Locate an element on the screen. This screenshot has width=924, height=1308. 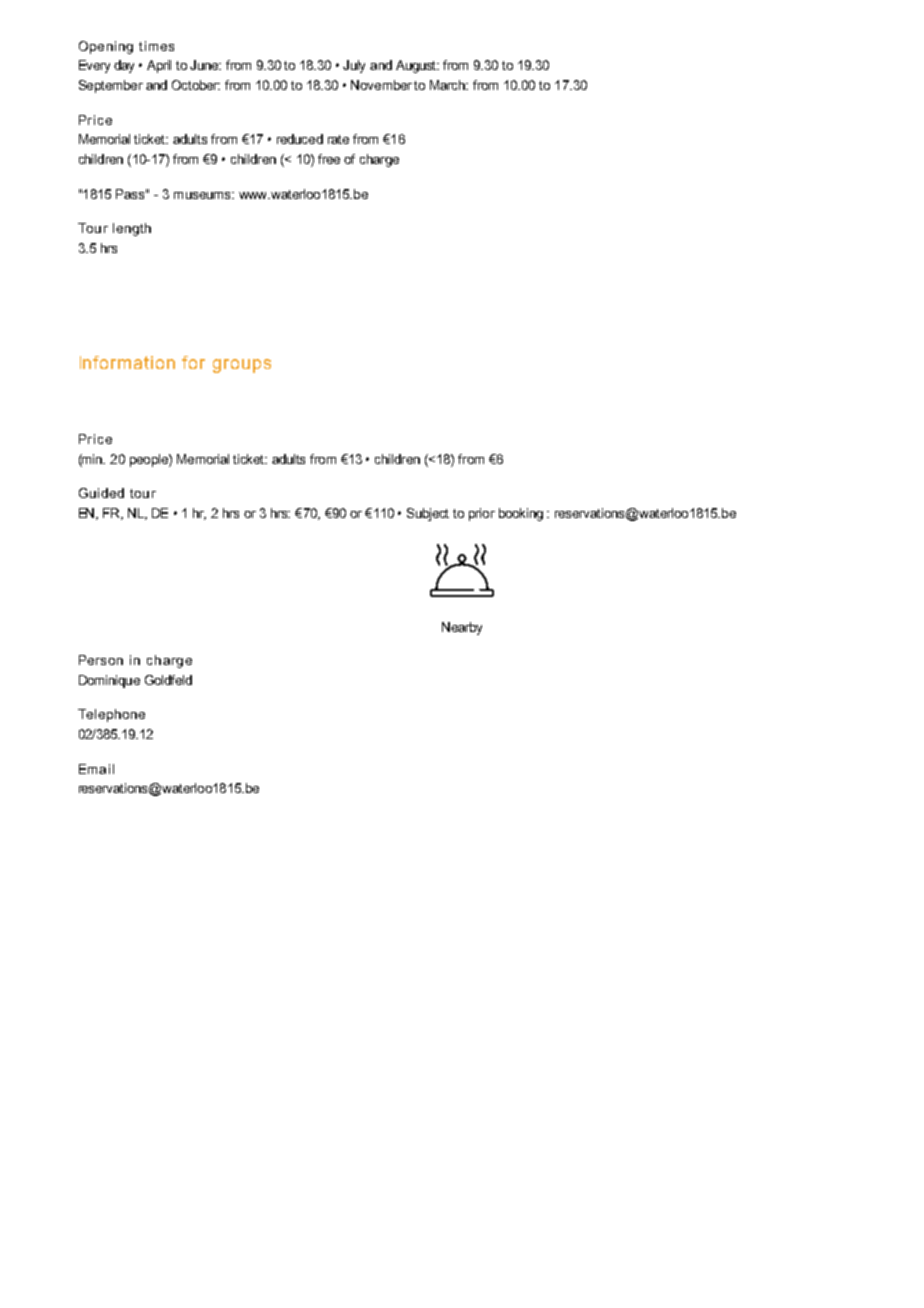
length is located at coordinates (132, 229).
